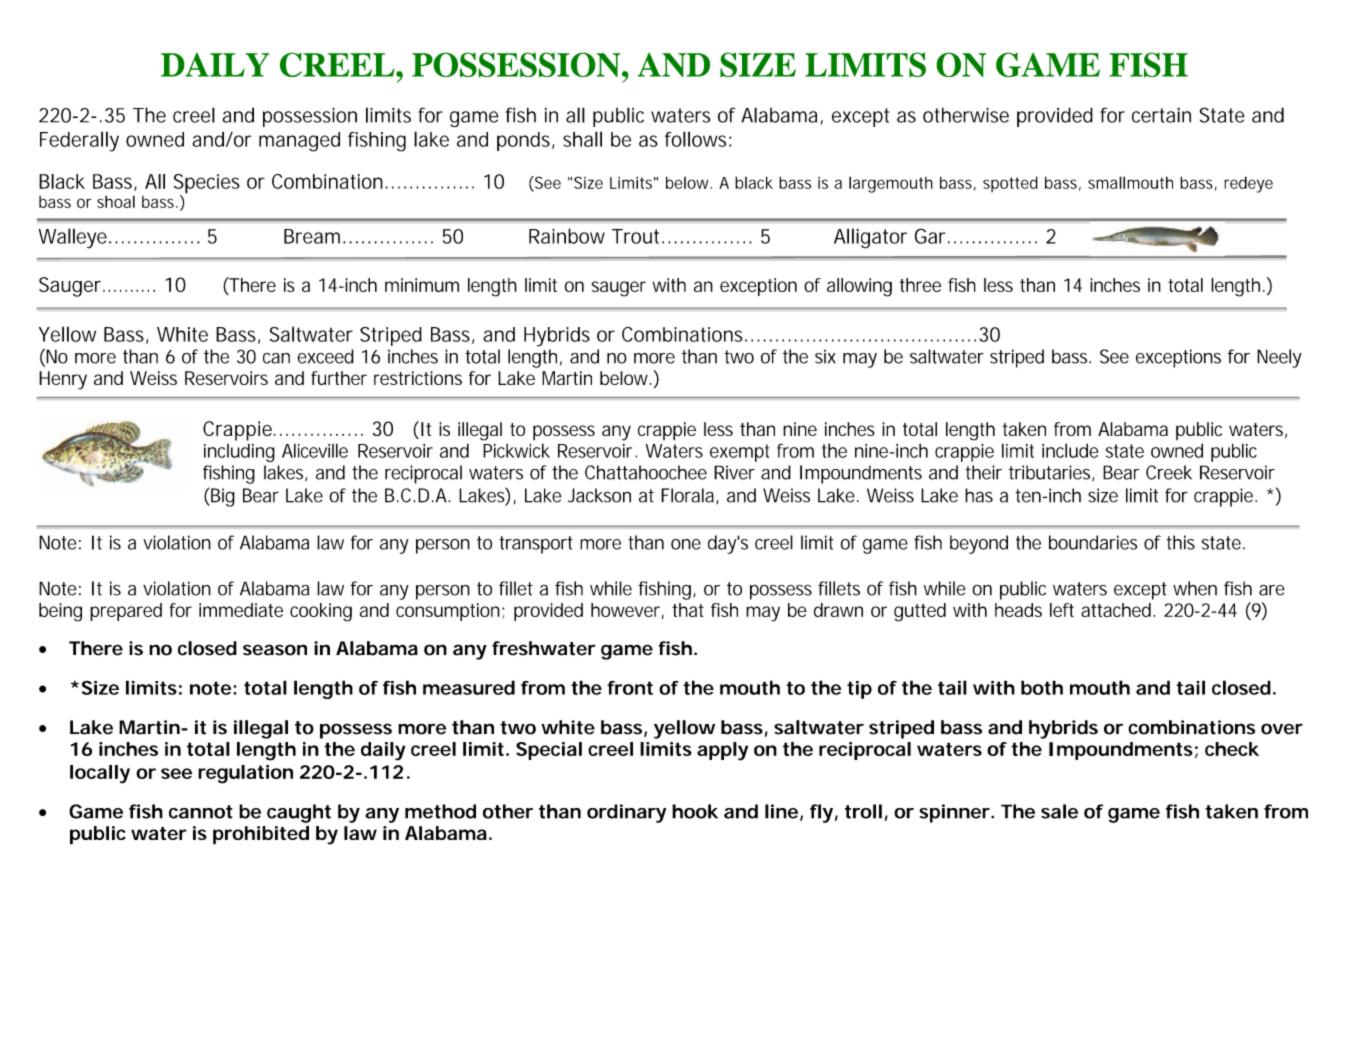 Image resolution: width=1346 pixels, height=1040 pixels. Describe the element at coordinates (1059, 811) in the screenshot. I see `sale` at that location.
